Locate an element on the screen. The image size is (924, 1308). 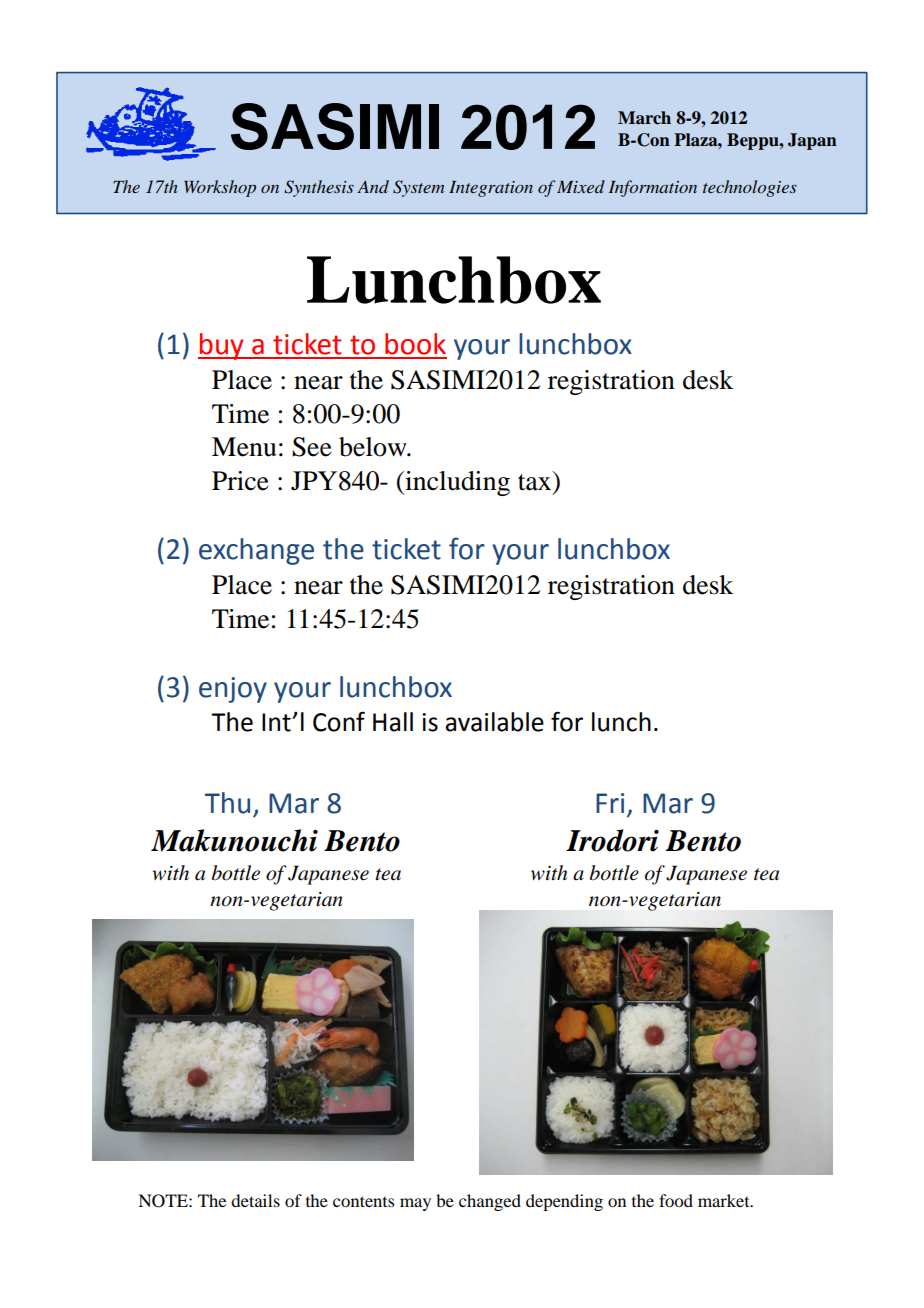
Information is located at coordinates (653, 188).
